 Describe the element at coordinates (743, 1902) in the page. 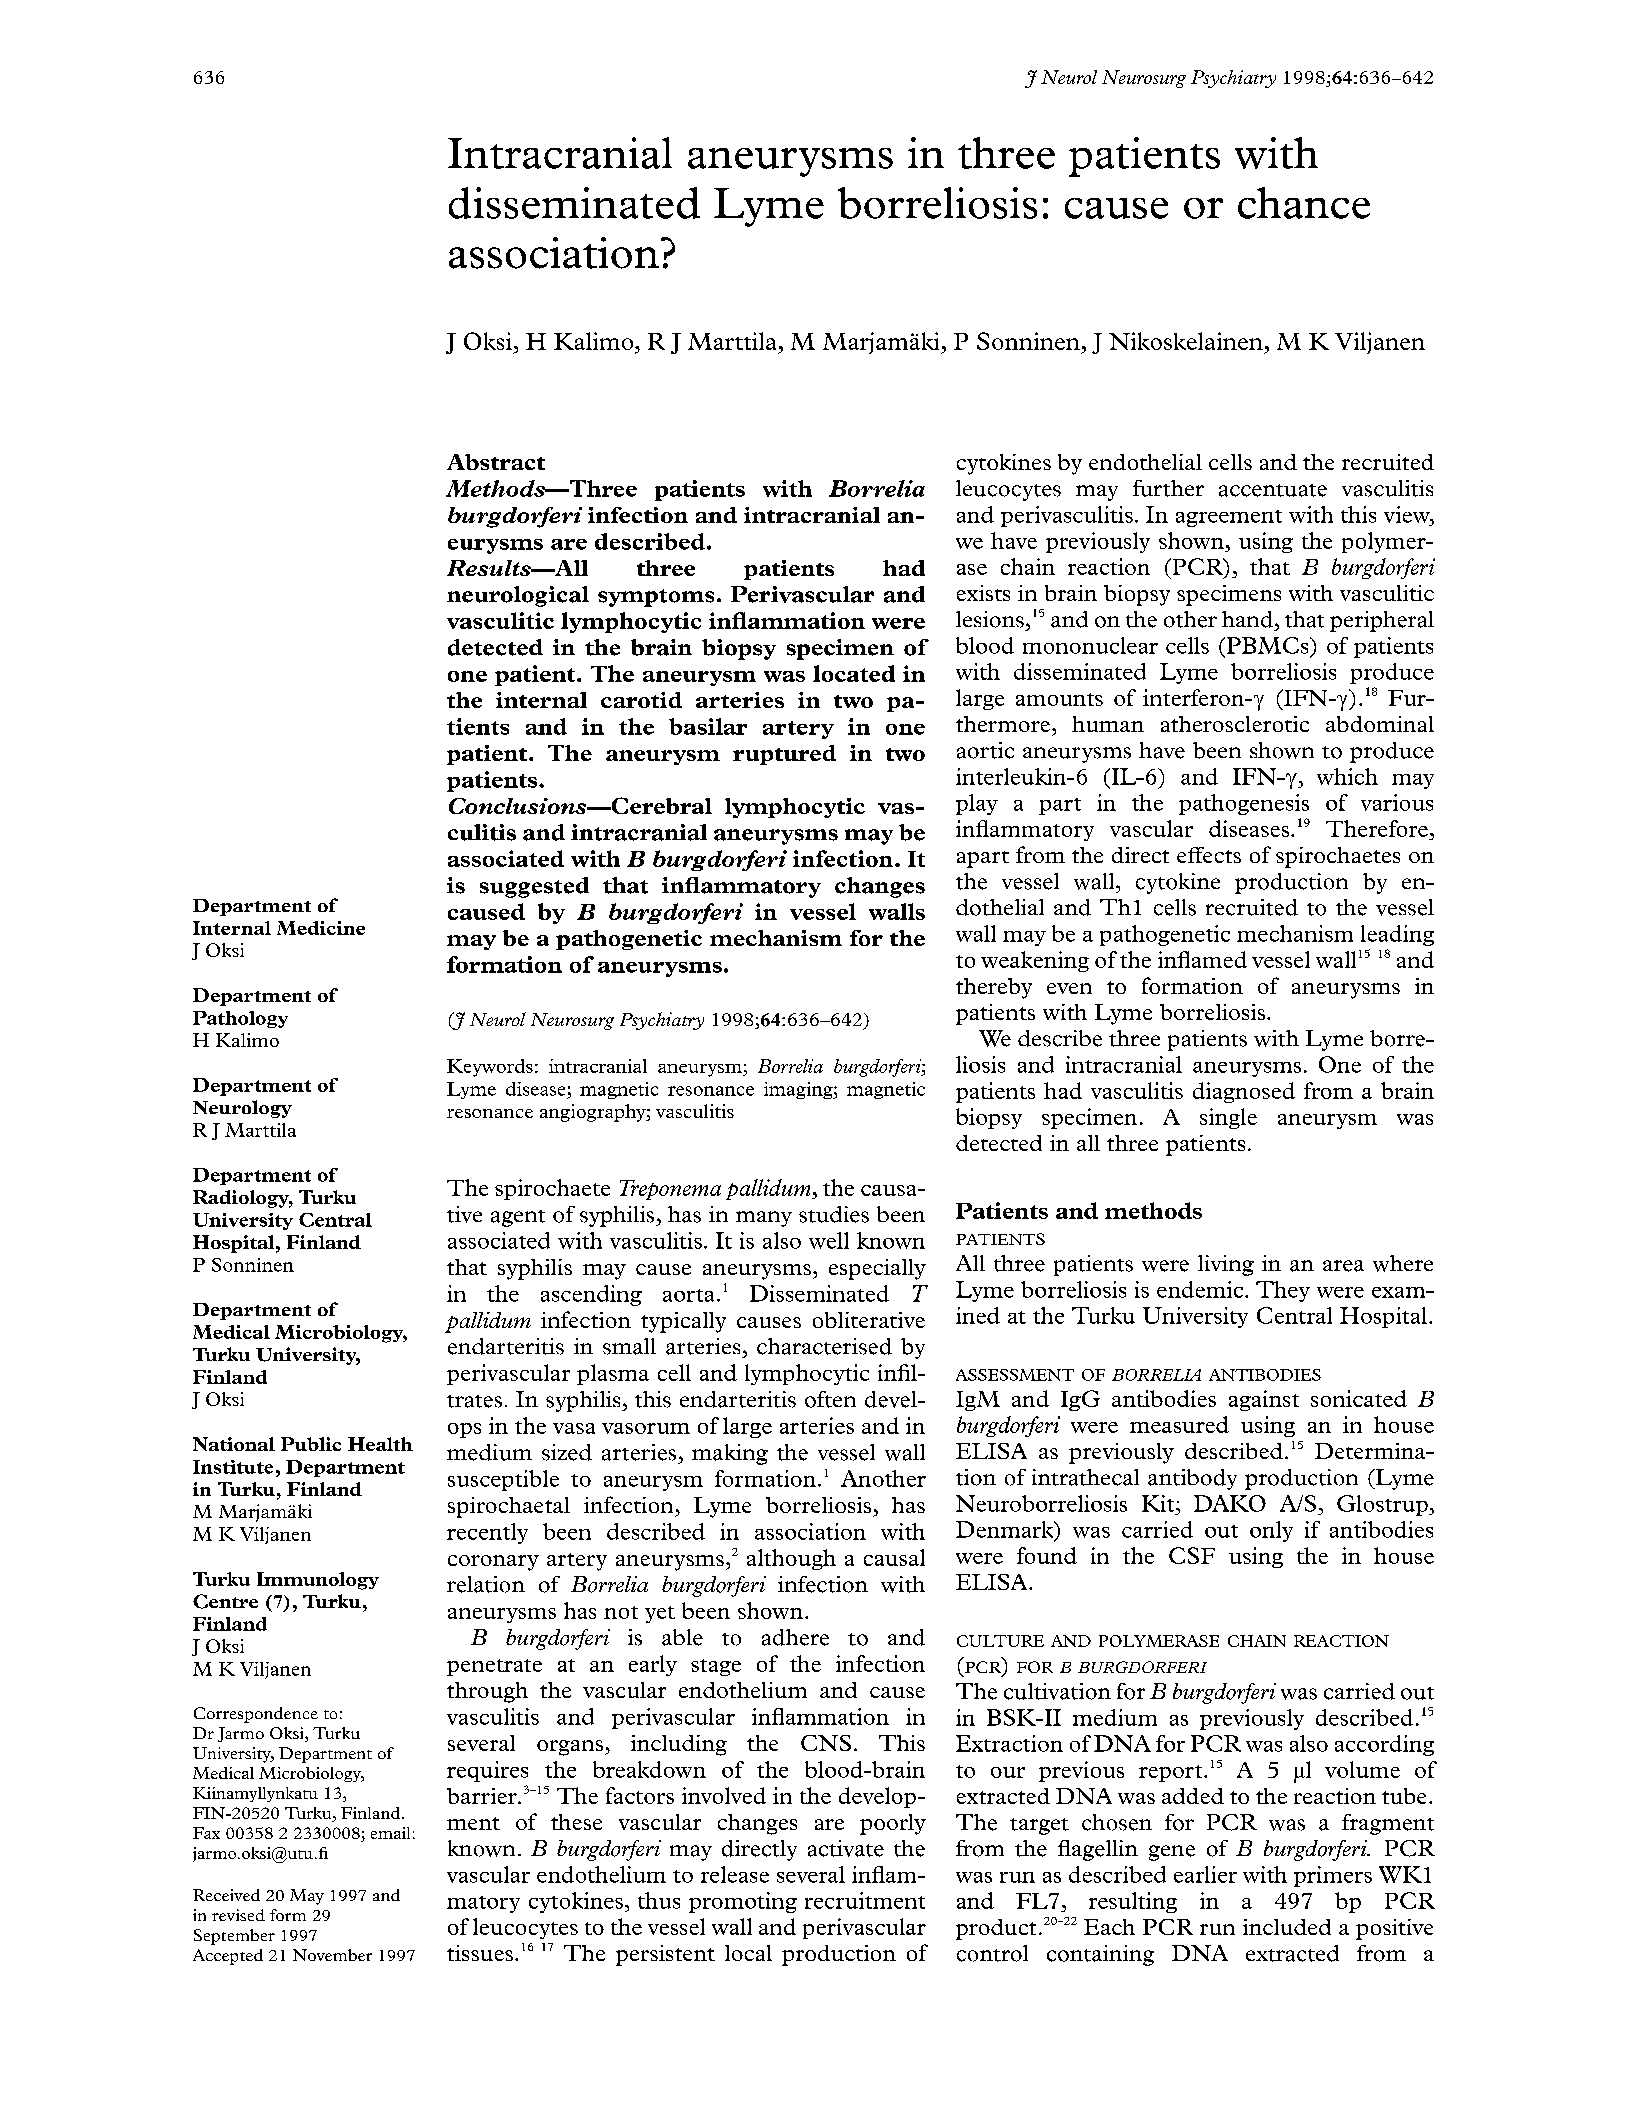

I see `promoting` at that location.
